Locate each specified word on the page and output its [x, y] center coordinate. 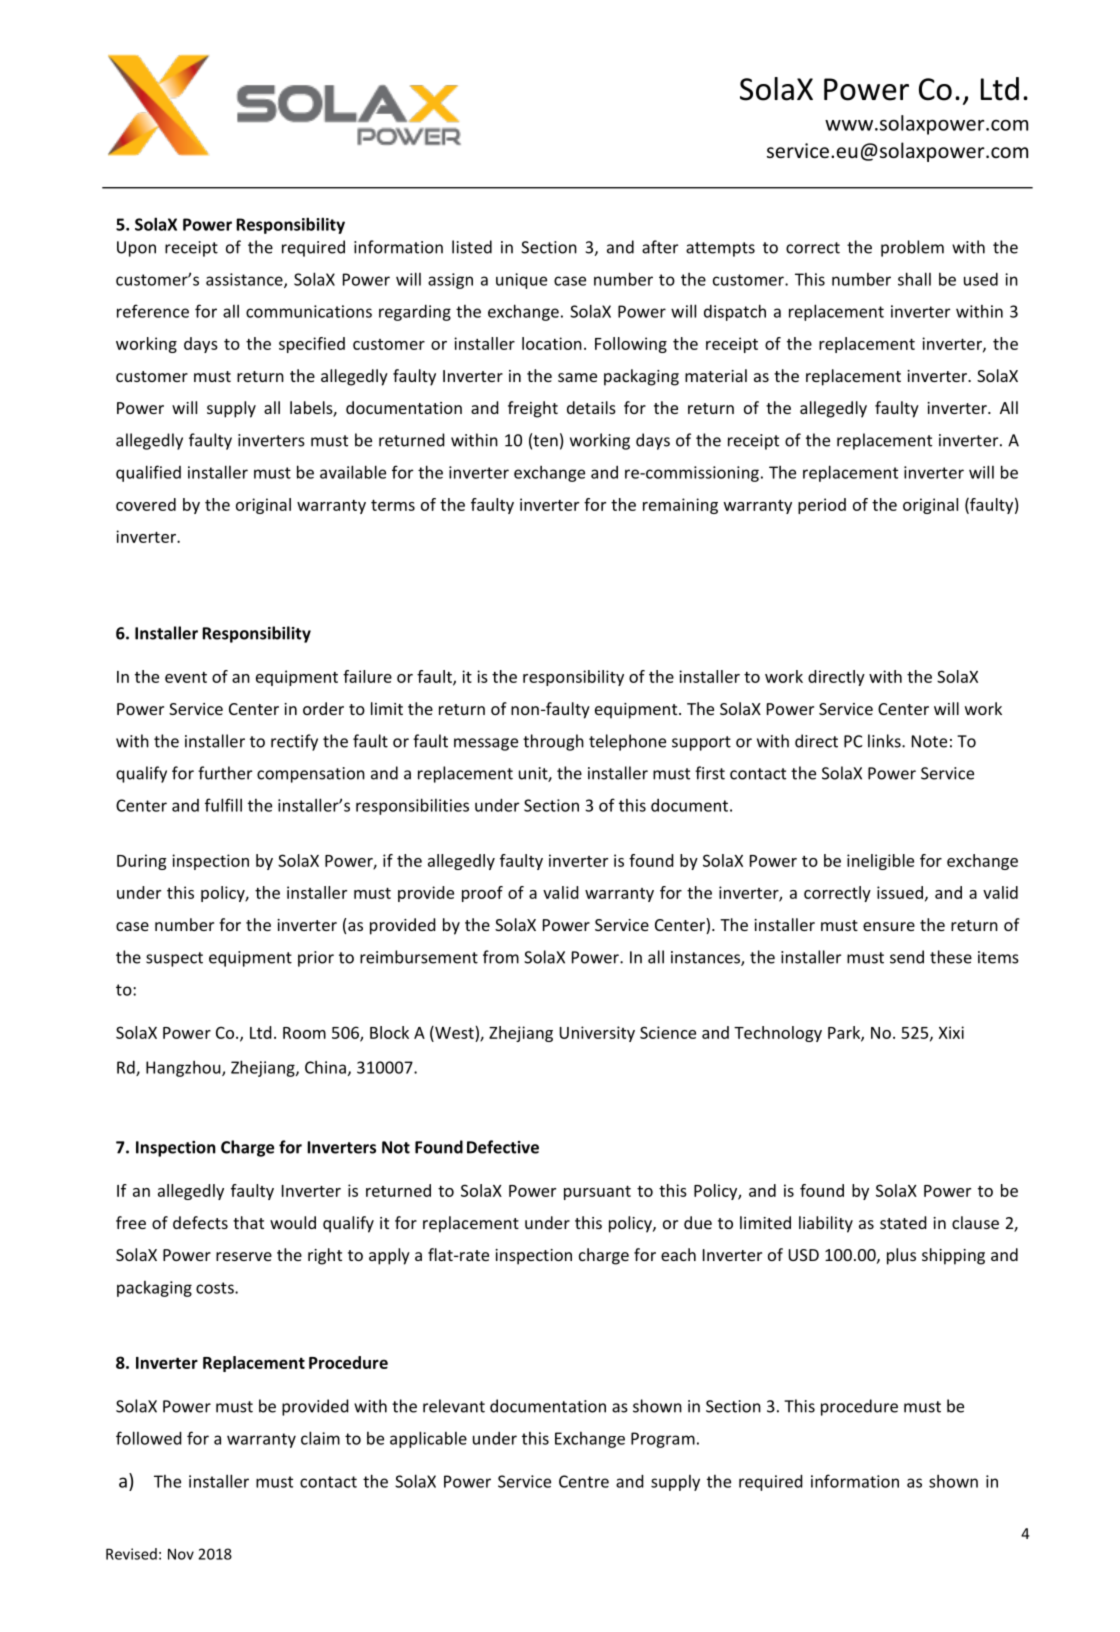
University [597, 1034]
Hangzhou [184, 1069]
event [186, 677]
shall [914, 279]
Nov [181, 1554]
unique [521, 281]
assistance [245, 280]
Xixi [951, 1032]
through [553, 742]
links [885, 741]
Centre [584, 1481]
